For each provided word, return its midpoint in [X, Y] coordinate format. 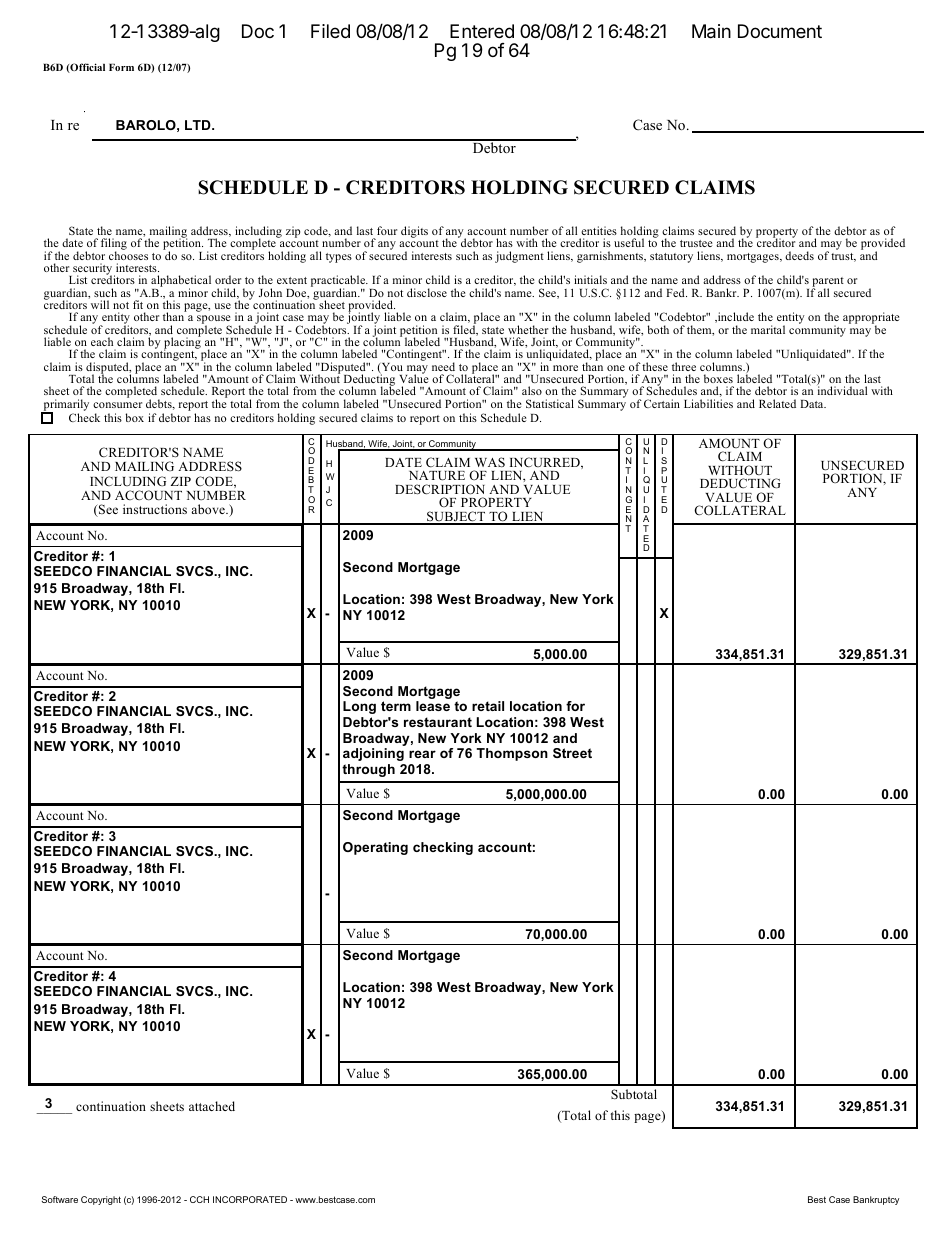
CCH [199, 1199]
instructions [155, 509]
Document [780, 31]
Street [572, 753]
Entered [482, 31]
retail [488, 706]
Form [121, 67]
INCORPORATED [250, 1199]
